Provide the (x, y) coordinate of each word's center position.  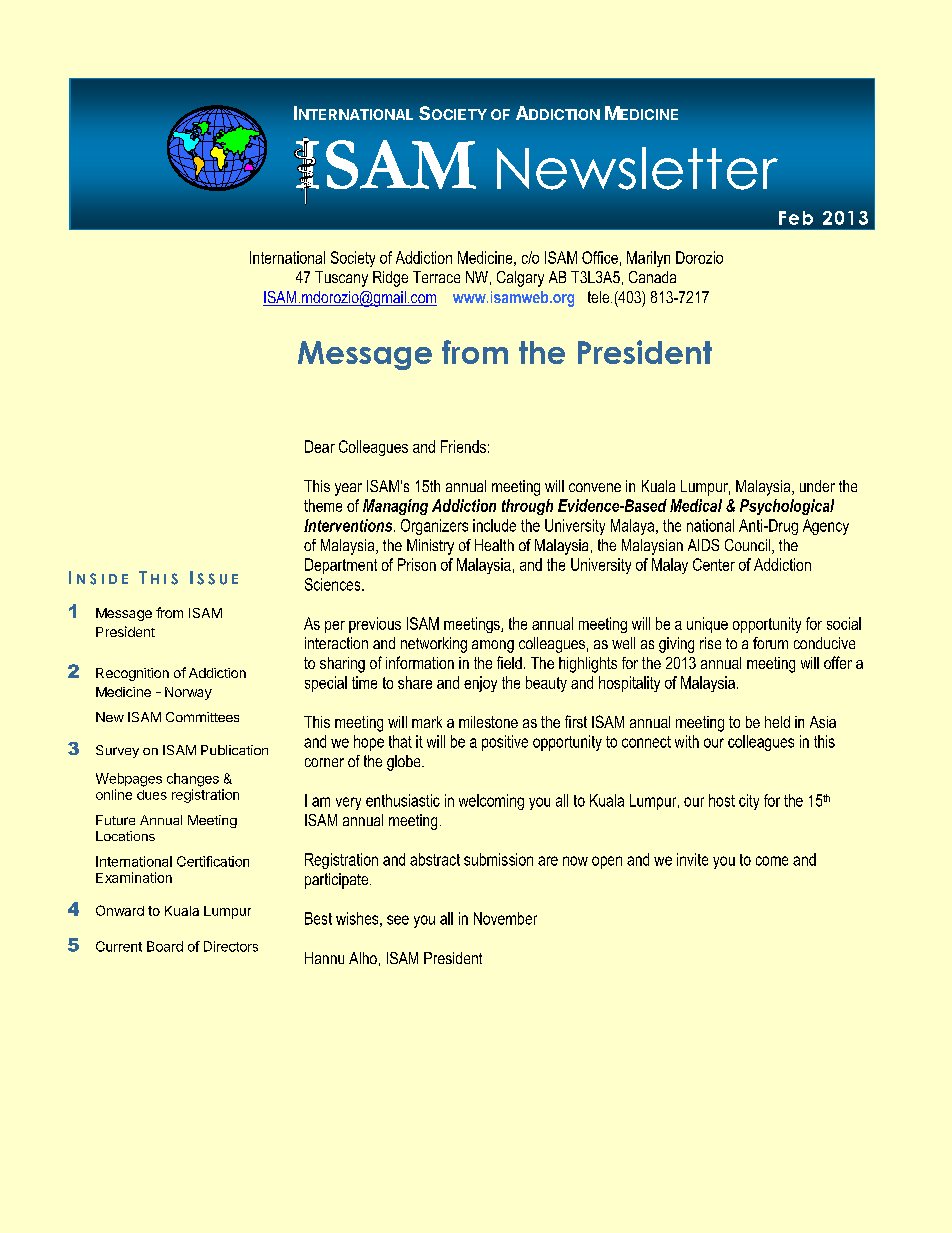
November (505, 918)
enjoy (480, 684)
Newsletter (637, 168)
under (817, 486)
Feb (796, 218)
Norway (188, 693)
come (772, 861)
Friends (463, 446)
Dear (320, 446)
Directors (231, 946)
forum (770, 643)
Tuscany (341, 279)
